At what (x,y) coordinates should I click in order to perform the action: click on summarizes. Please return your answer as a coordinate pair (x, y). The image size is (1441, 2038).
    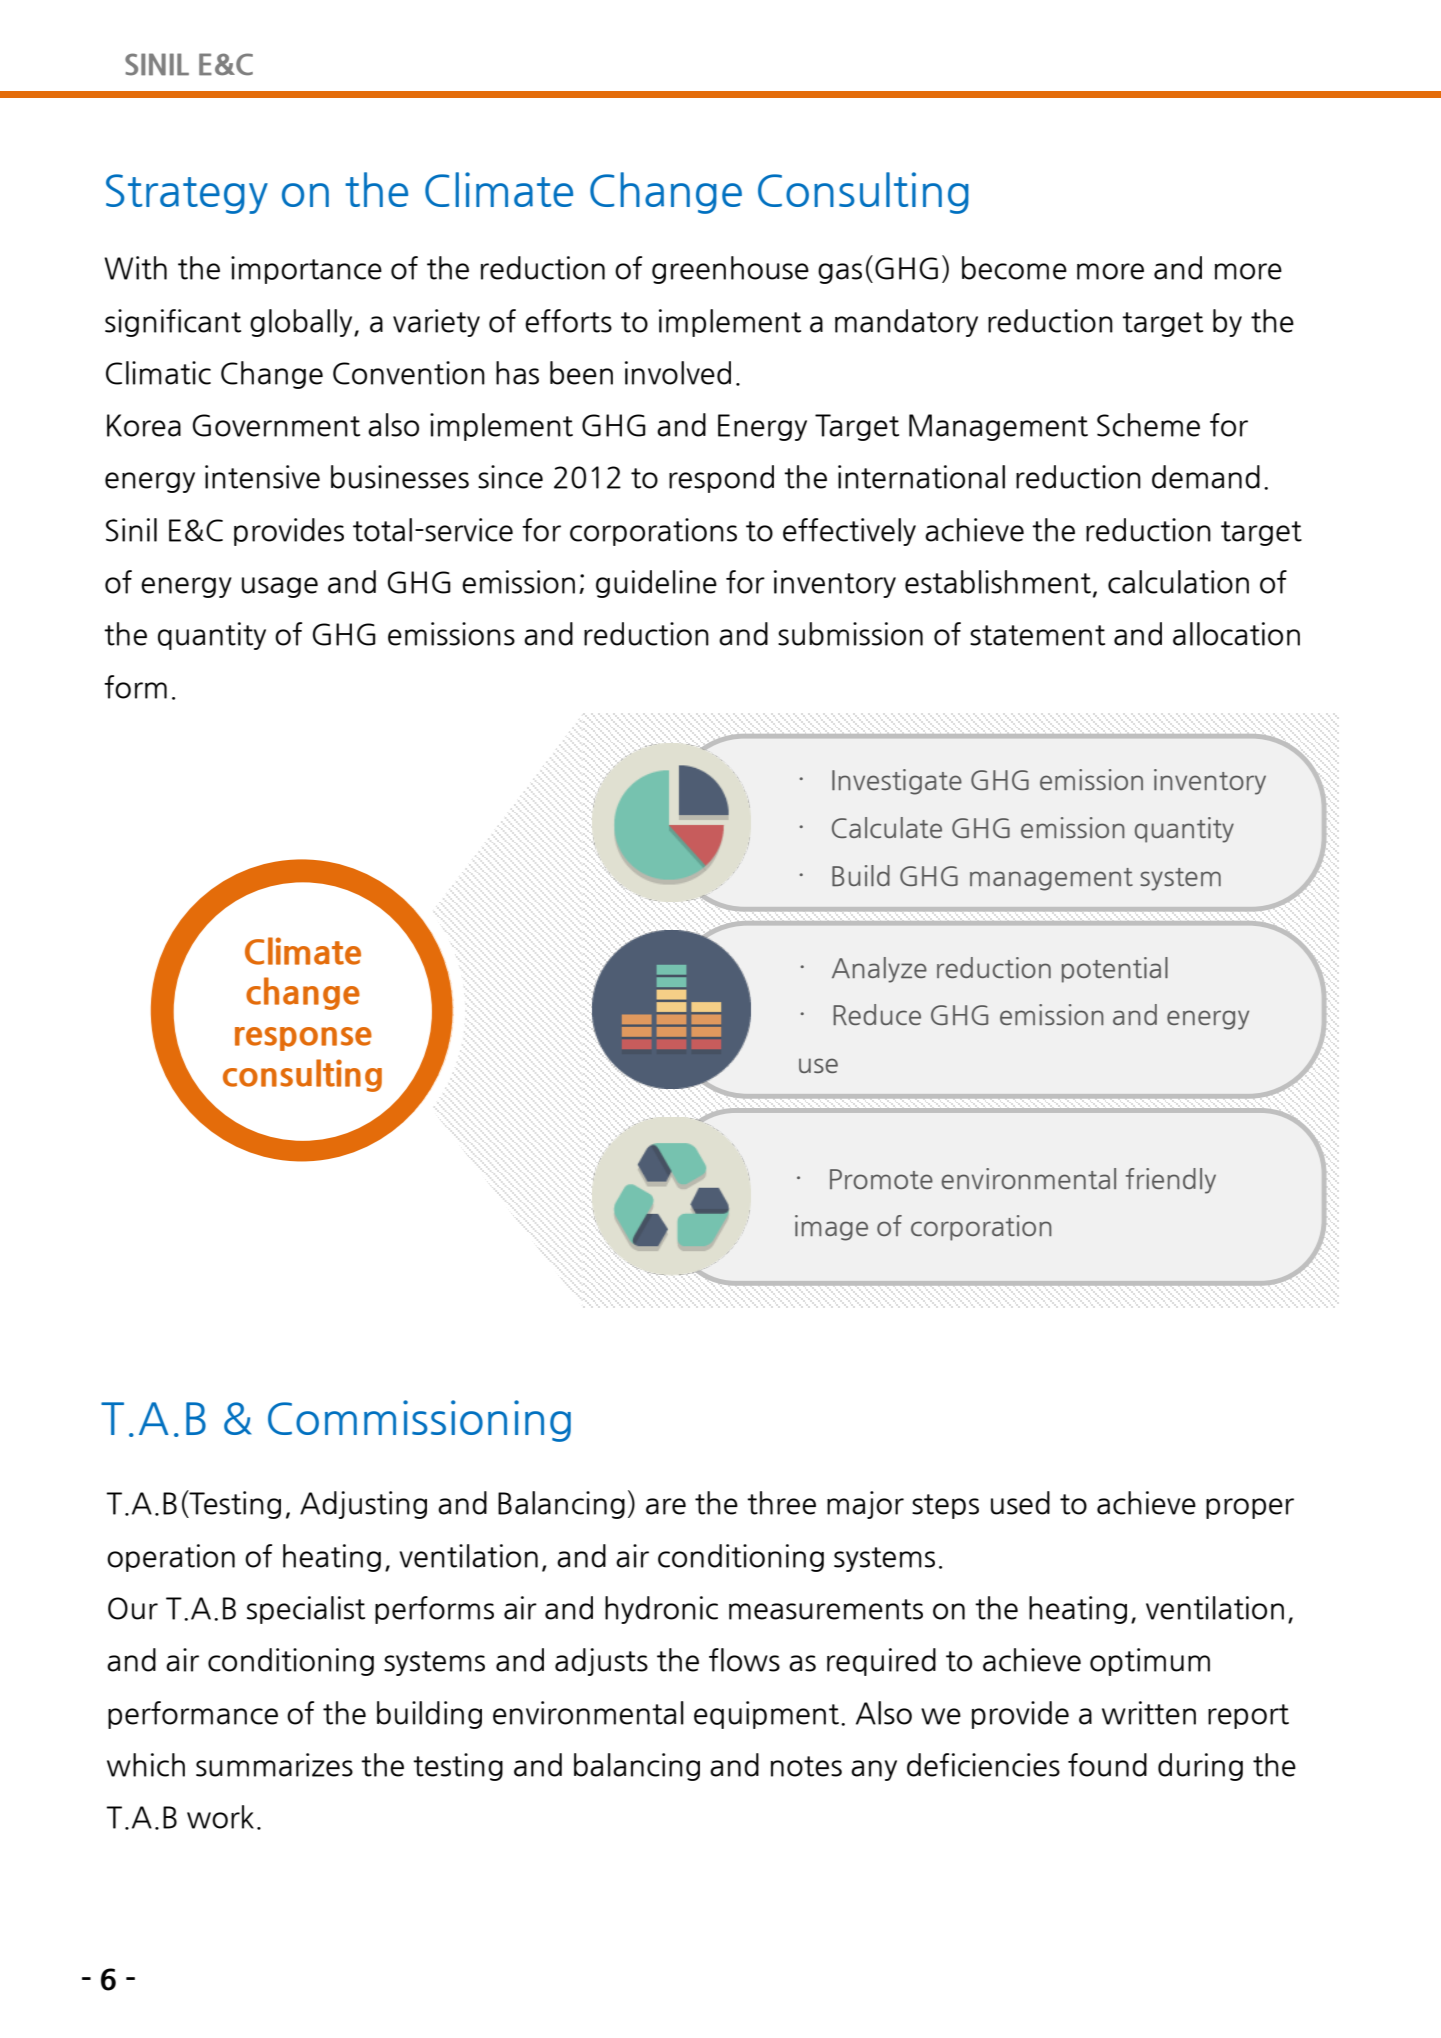
    Looking at the image, I should click on (274, 1765).
